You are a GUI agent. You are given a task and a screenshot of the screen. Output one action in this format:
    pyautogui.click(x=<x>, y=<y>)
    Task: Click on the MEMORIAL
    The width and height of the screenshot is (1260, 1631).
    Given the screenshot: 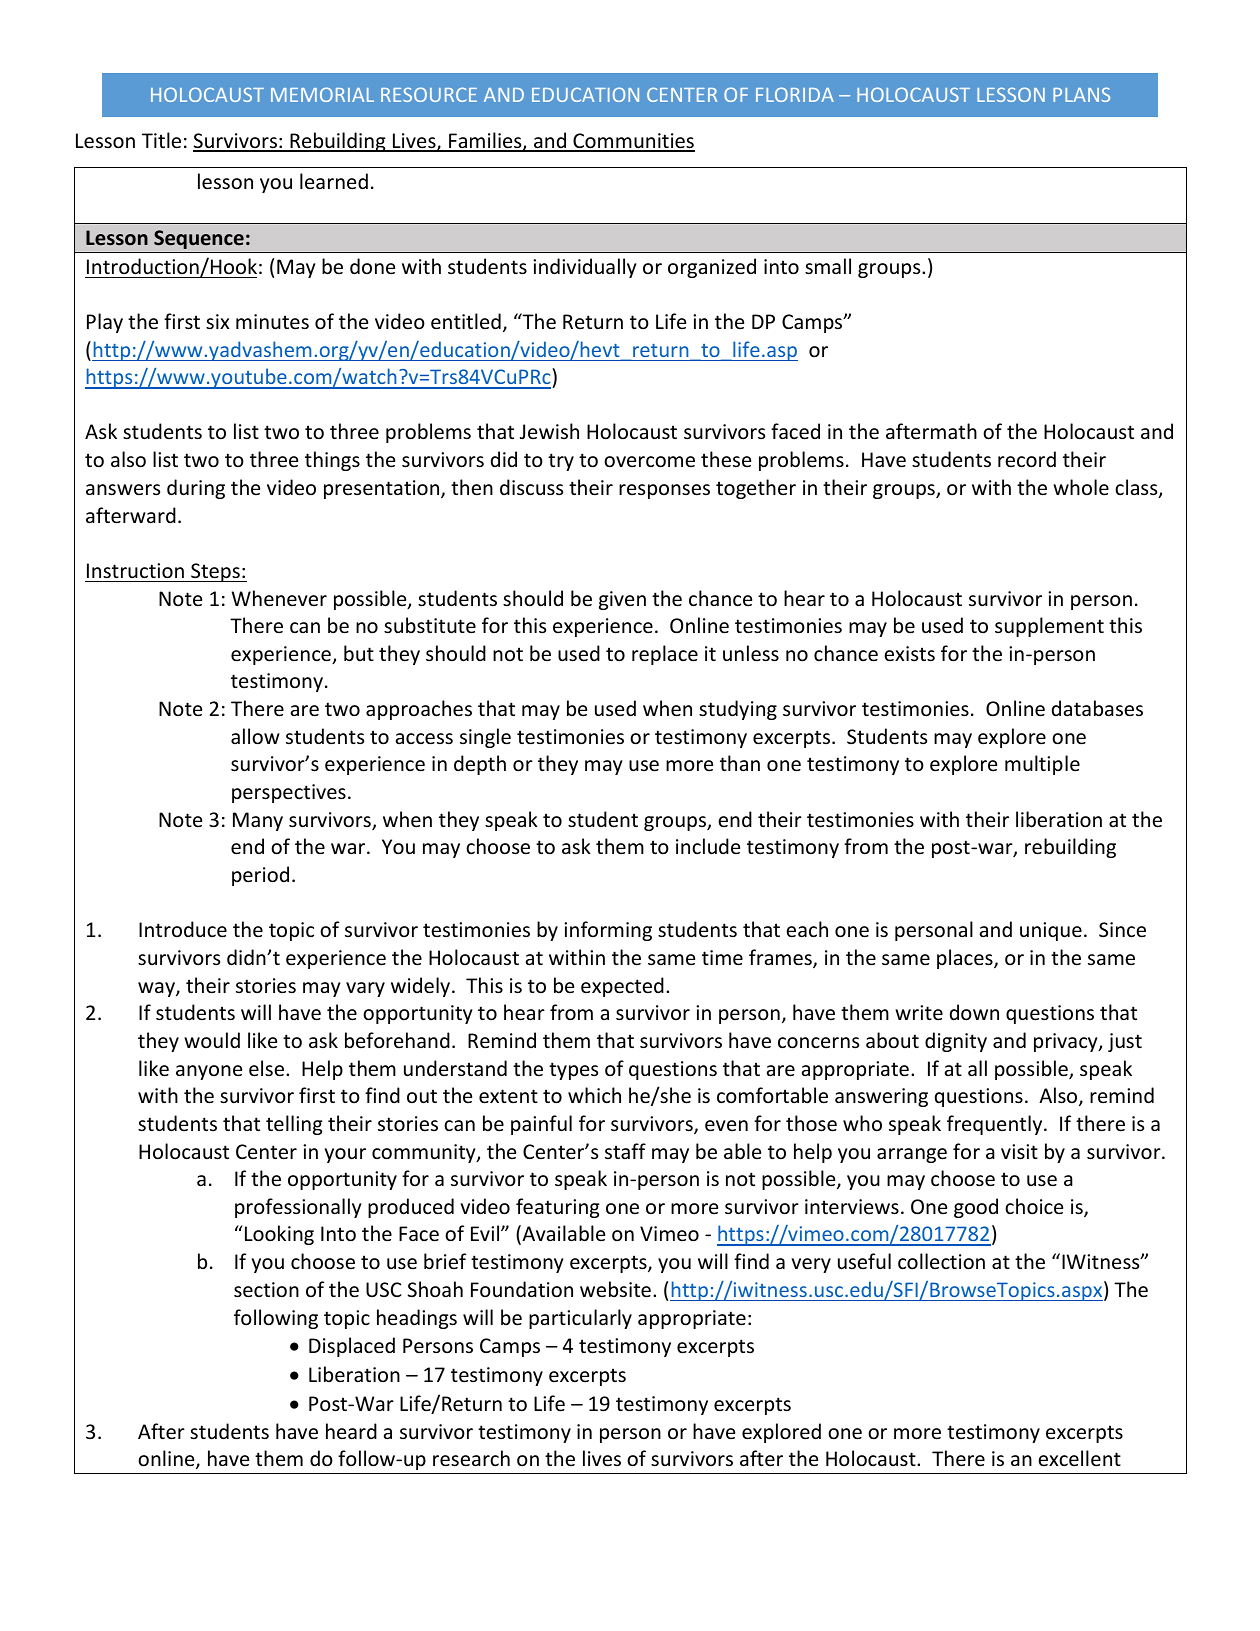 What is the action you would take?
    pyautogui.click(x=322, y=94)
